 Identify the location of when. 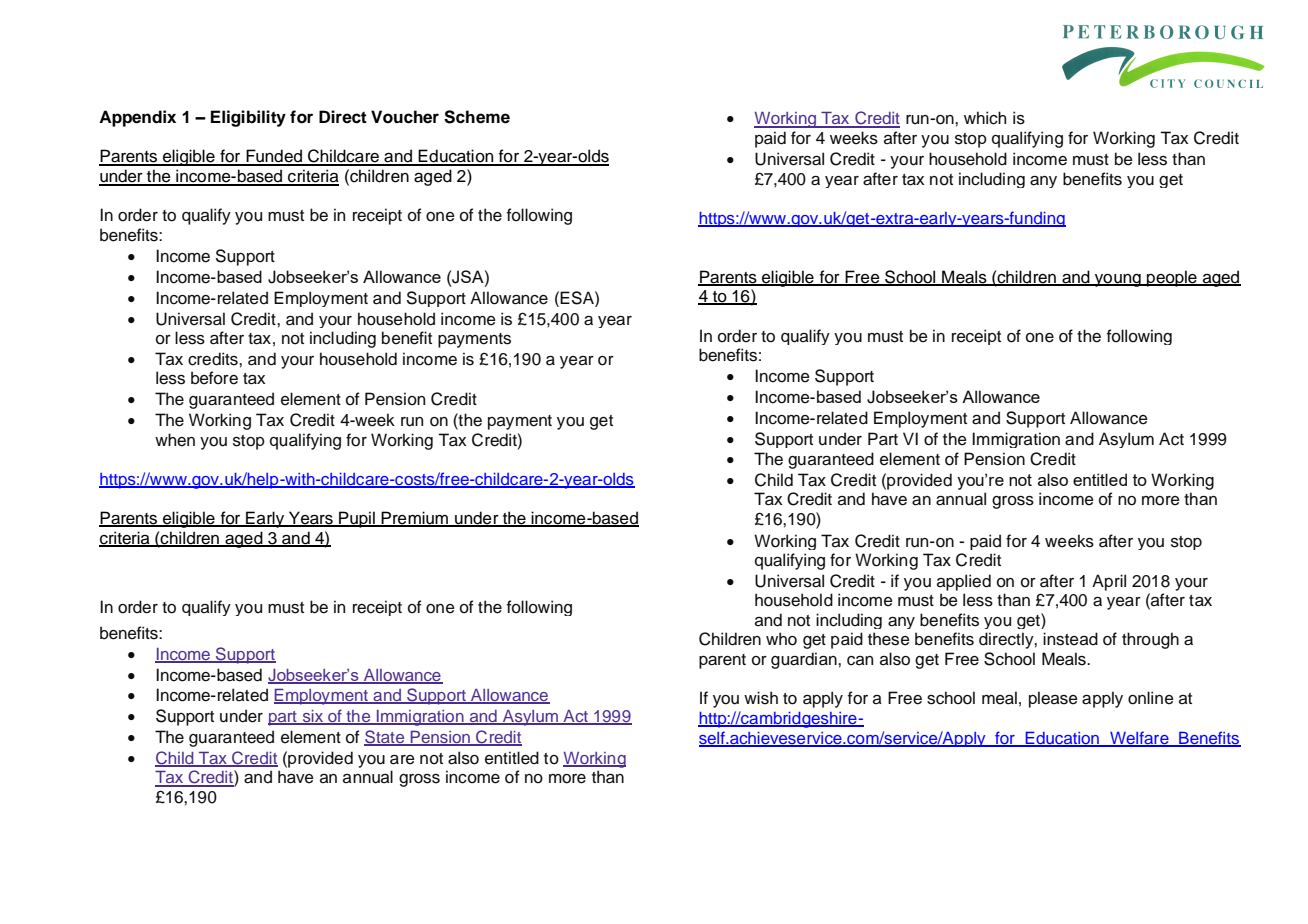
(175, 440).
